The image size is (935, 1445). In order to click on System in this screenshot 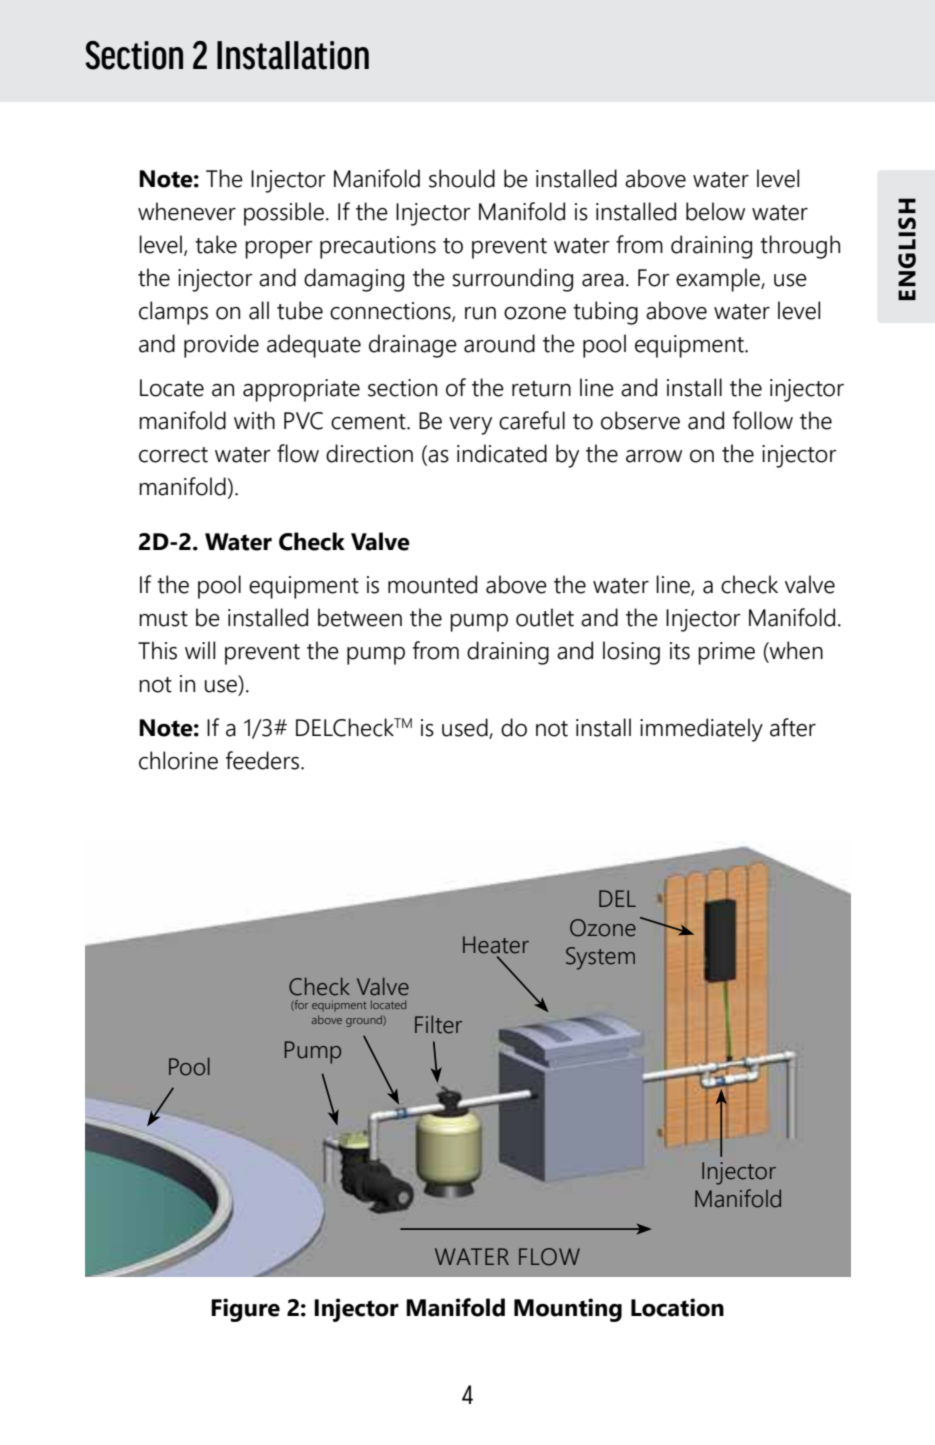, I will do `click(600, 958)`.
